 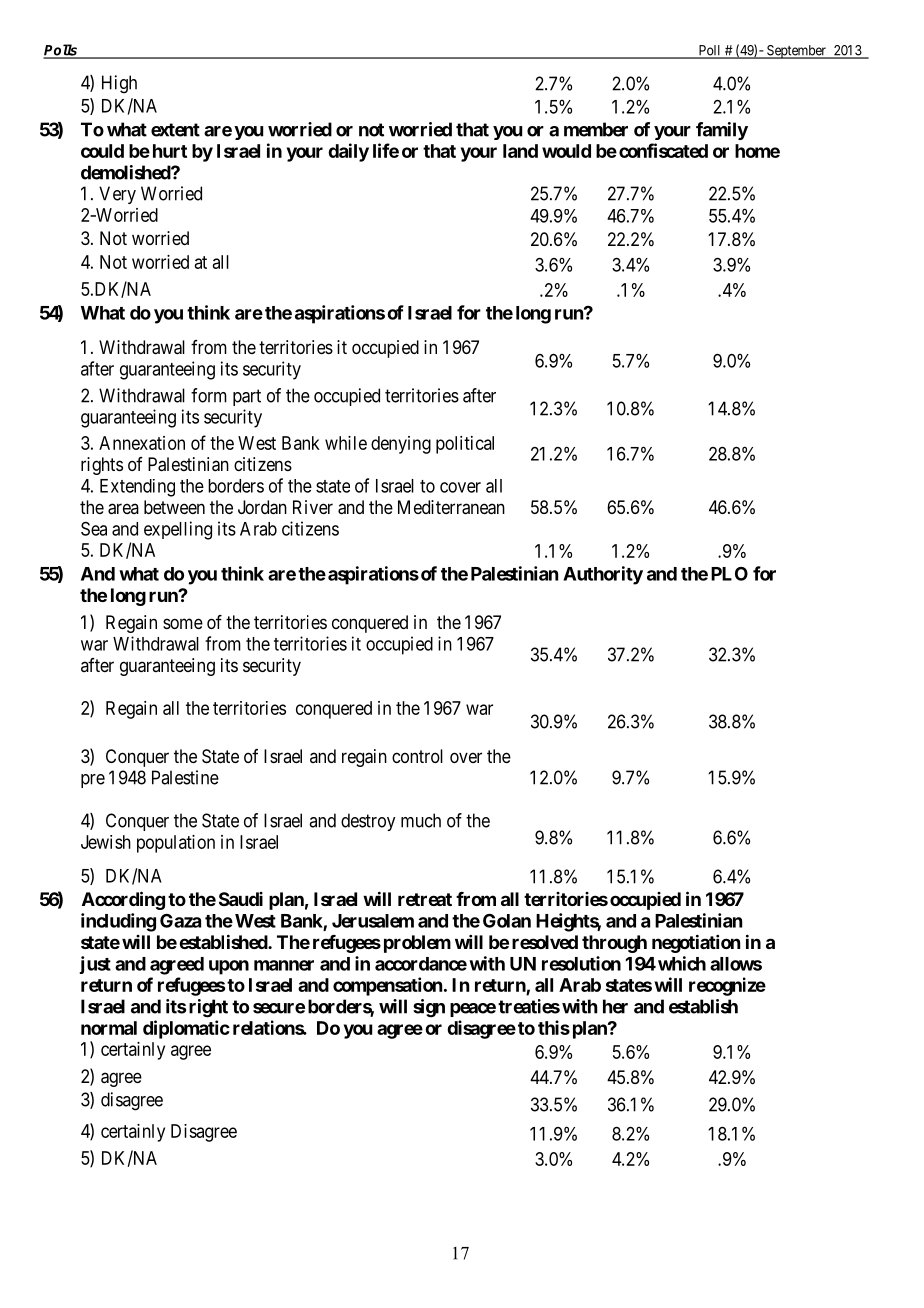 What do you see at coordinates (429, 1008) in the page?
I see `sign` at bounding box center [429, 1008].
